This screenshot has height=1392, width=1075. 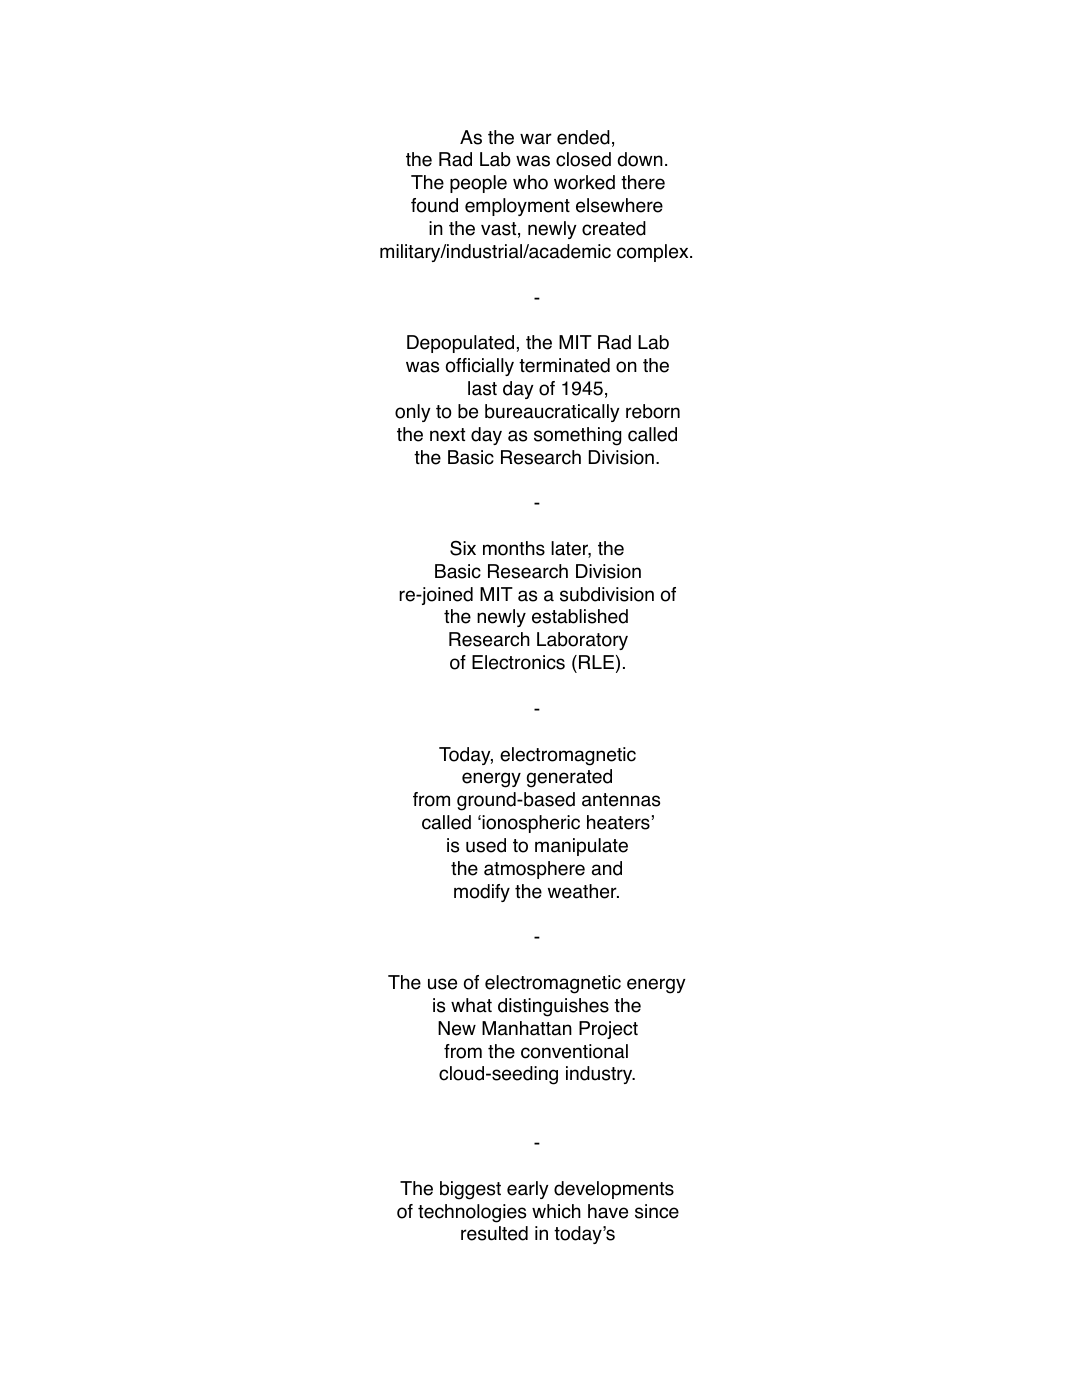 What do you see at coordinates (614, 1190) in the screenshot?
I see `developments` at bounding box center [614, 1190].
